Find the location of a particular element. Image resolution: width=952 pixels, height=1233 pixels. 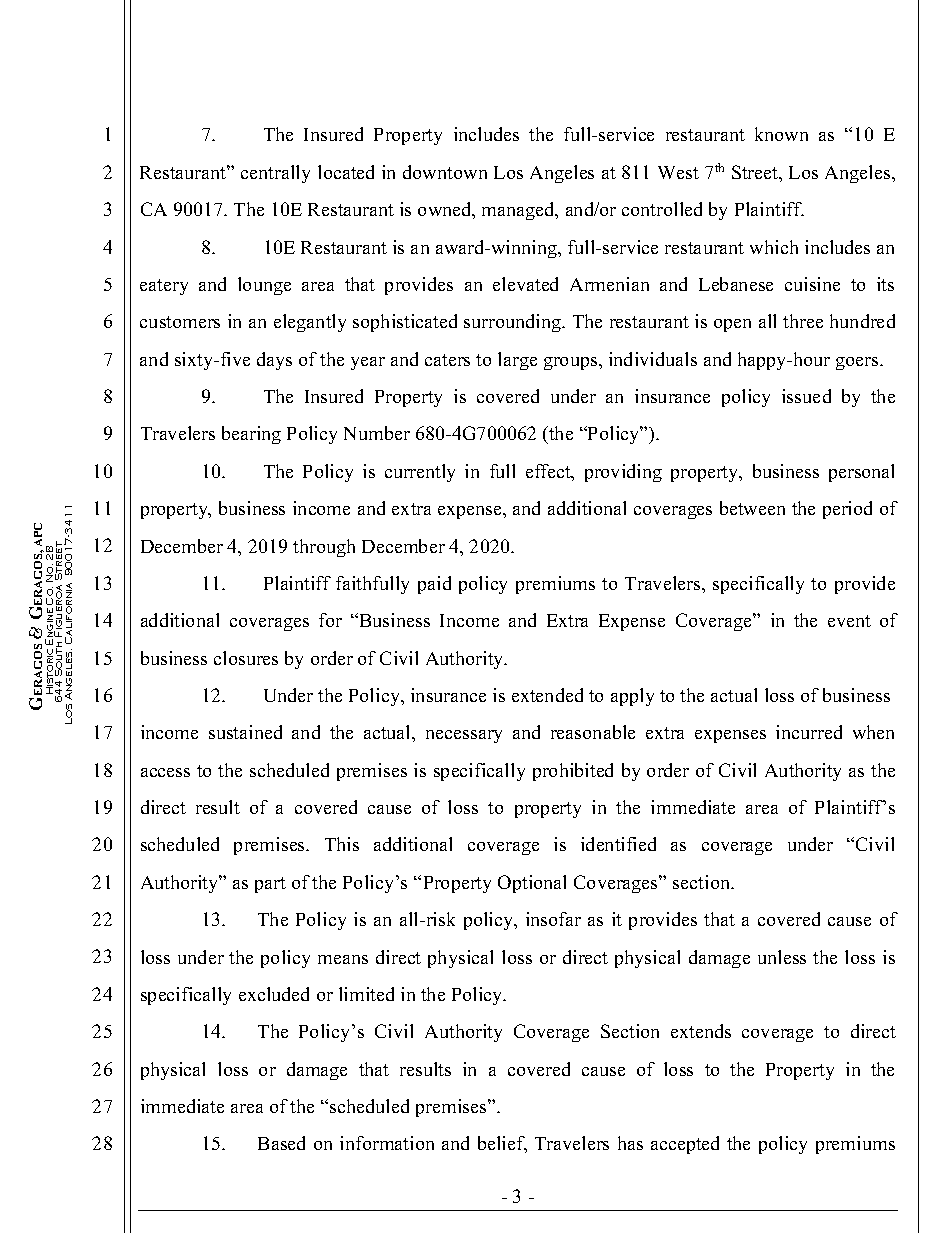

centrally is located at coordinates (275, 174).
